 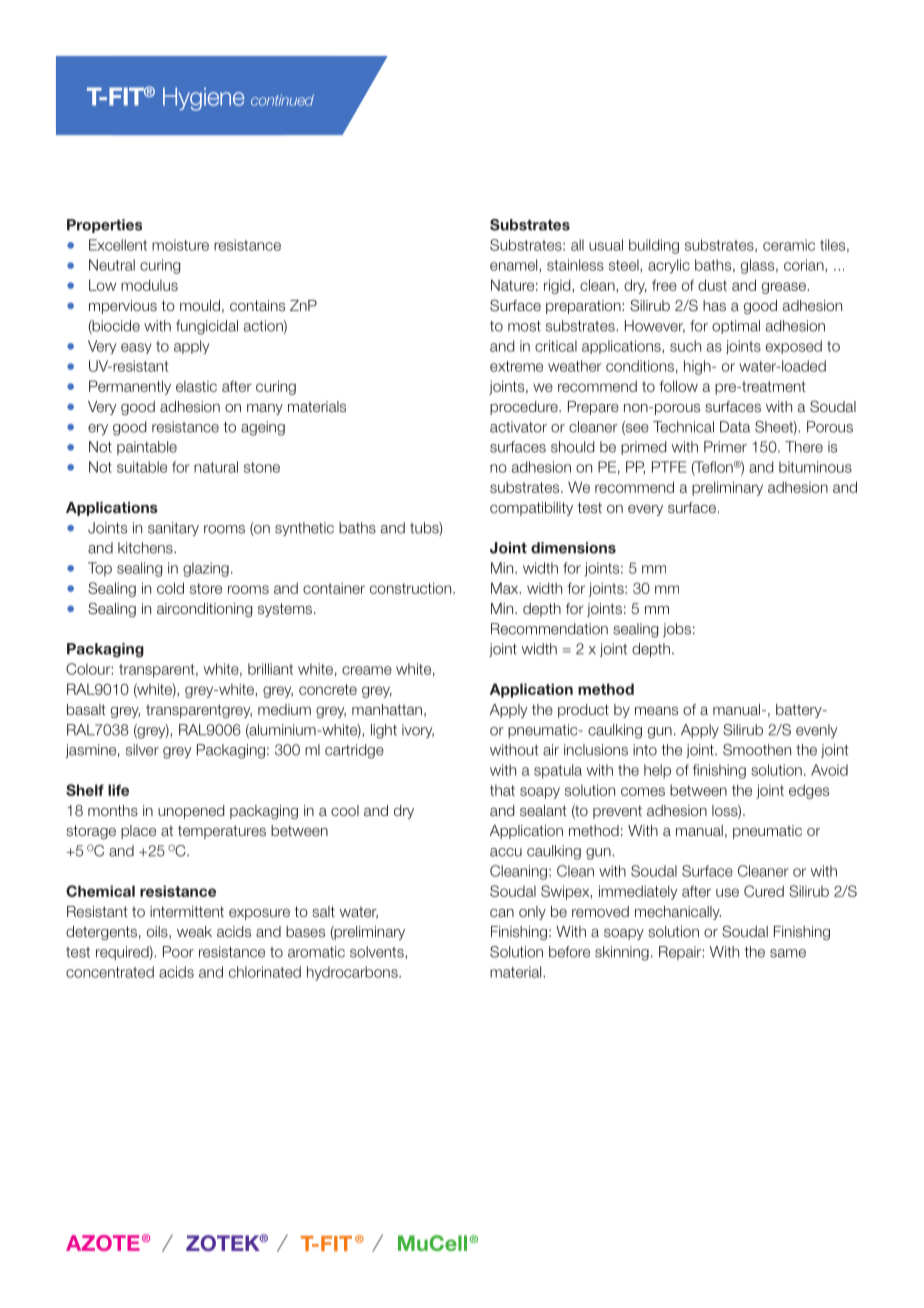 I want to click on Smoothen, so click(x=757, y=750).
